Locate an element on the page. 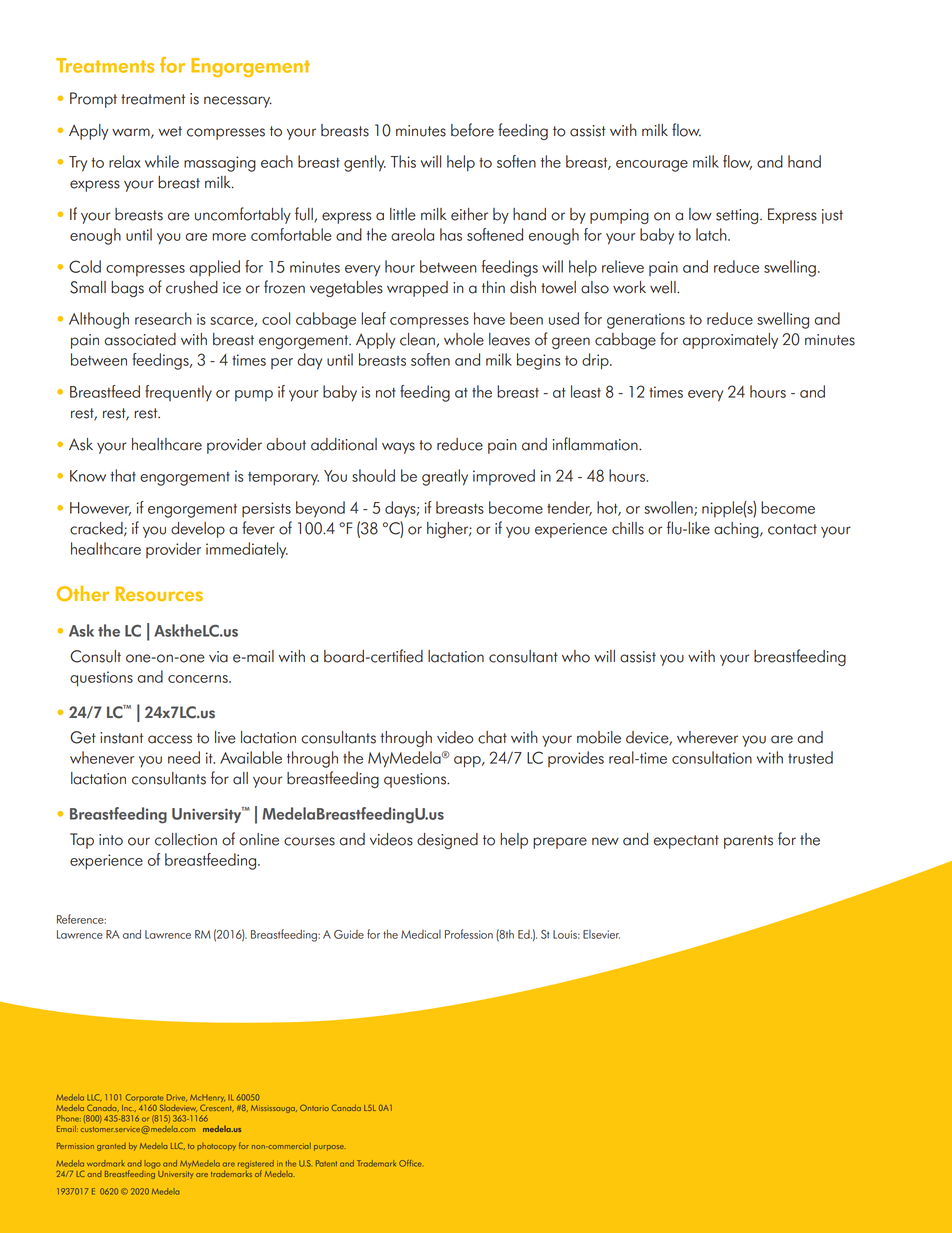 The width and height of the document is (952, 1233). whole is located at coordinates (464, 339).
